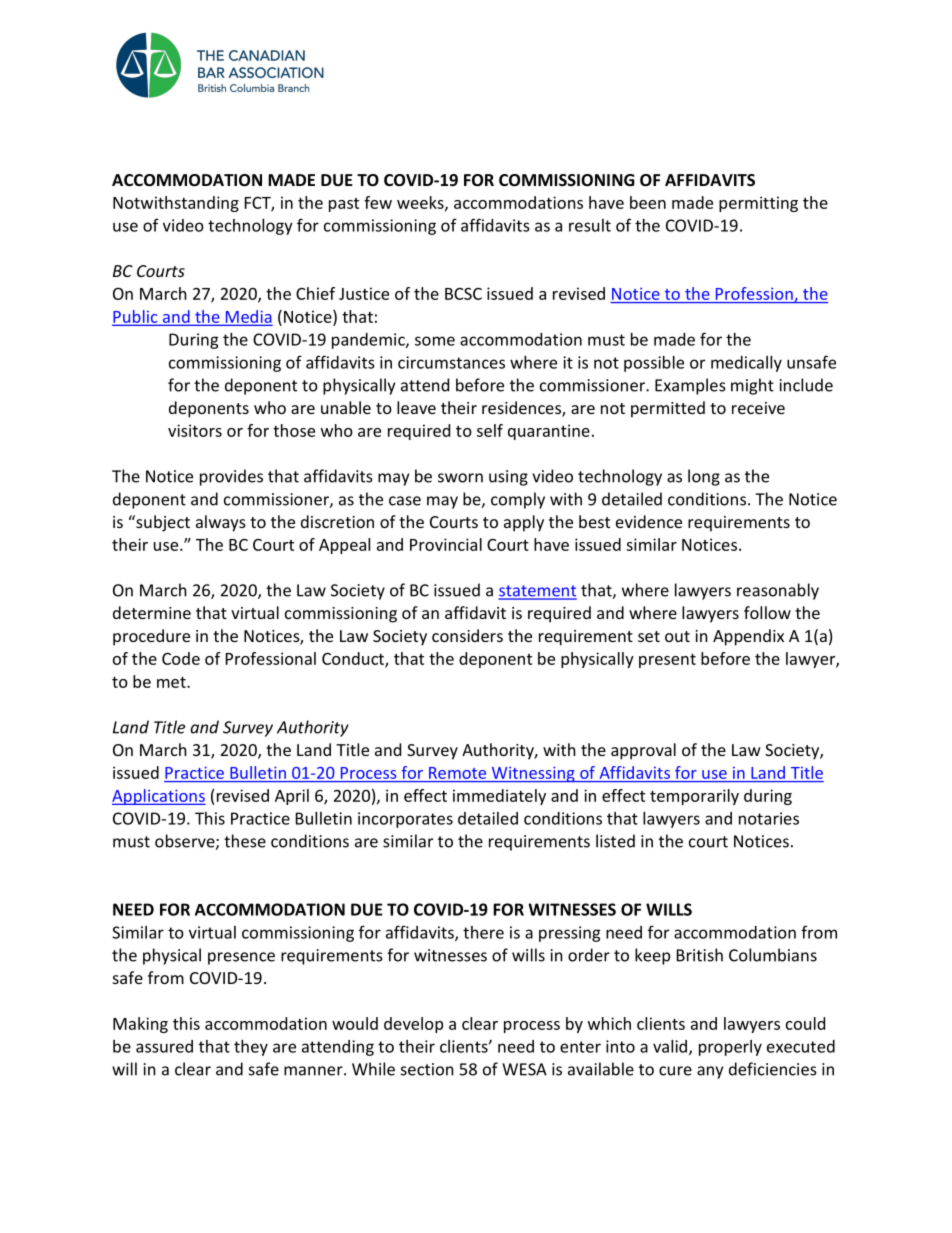  Describe the element at coordinates (457, 773) in the screenshot. I see `Remote` at that location.
